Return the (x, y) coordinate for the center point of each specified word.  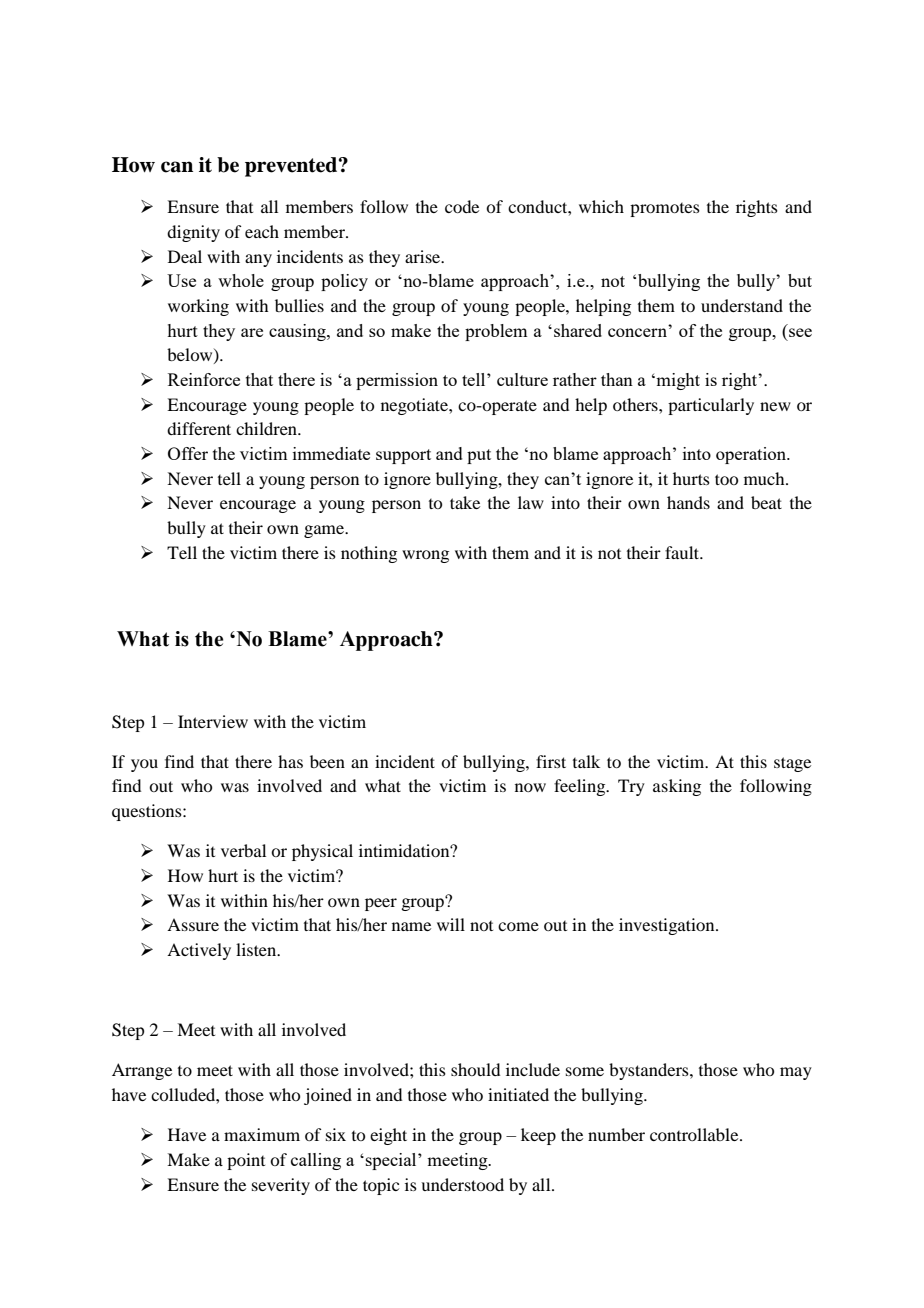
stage (792, 764)
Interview (213, 721)
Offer (188, 453)
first (551, 761)
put (479, 456)
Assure (193, 924)
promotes (665, 210)
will (451, 924)
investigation (668, 926)
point (246, 1161)
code (462, 206)
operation (752, 455)
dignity (193, 233)
